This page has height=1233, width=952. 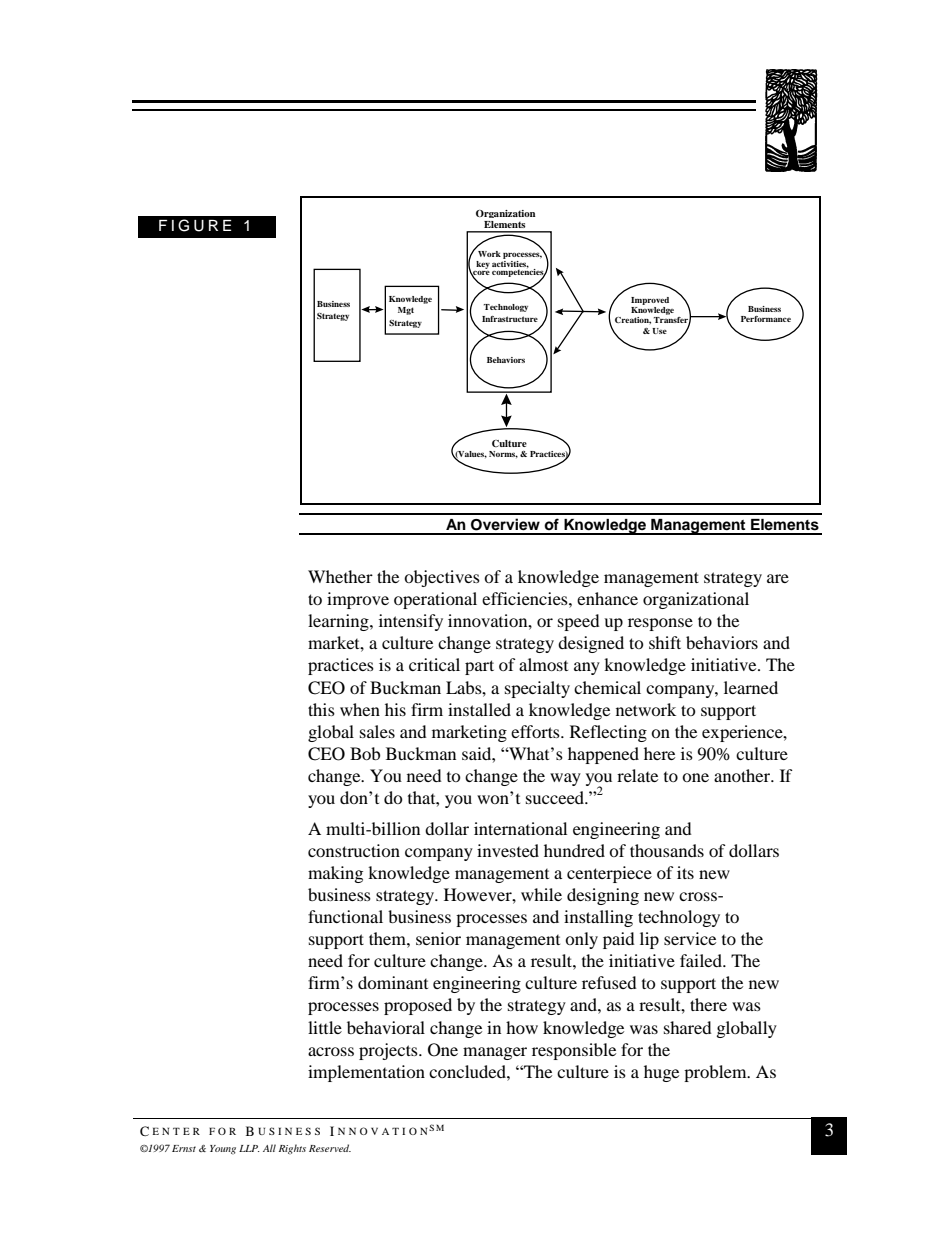 What do you see at coordinates (520, 828) in the page?
I see `international` at bounding box center [520, 828].
